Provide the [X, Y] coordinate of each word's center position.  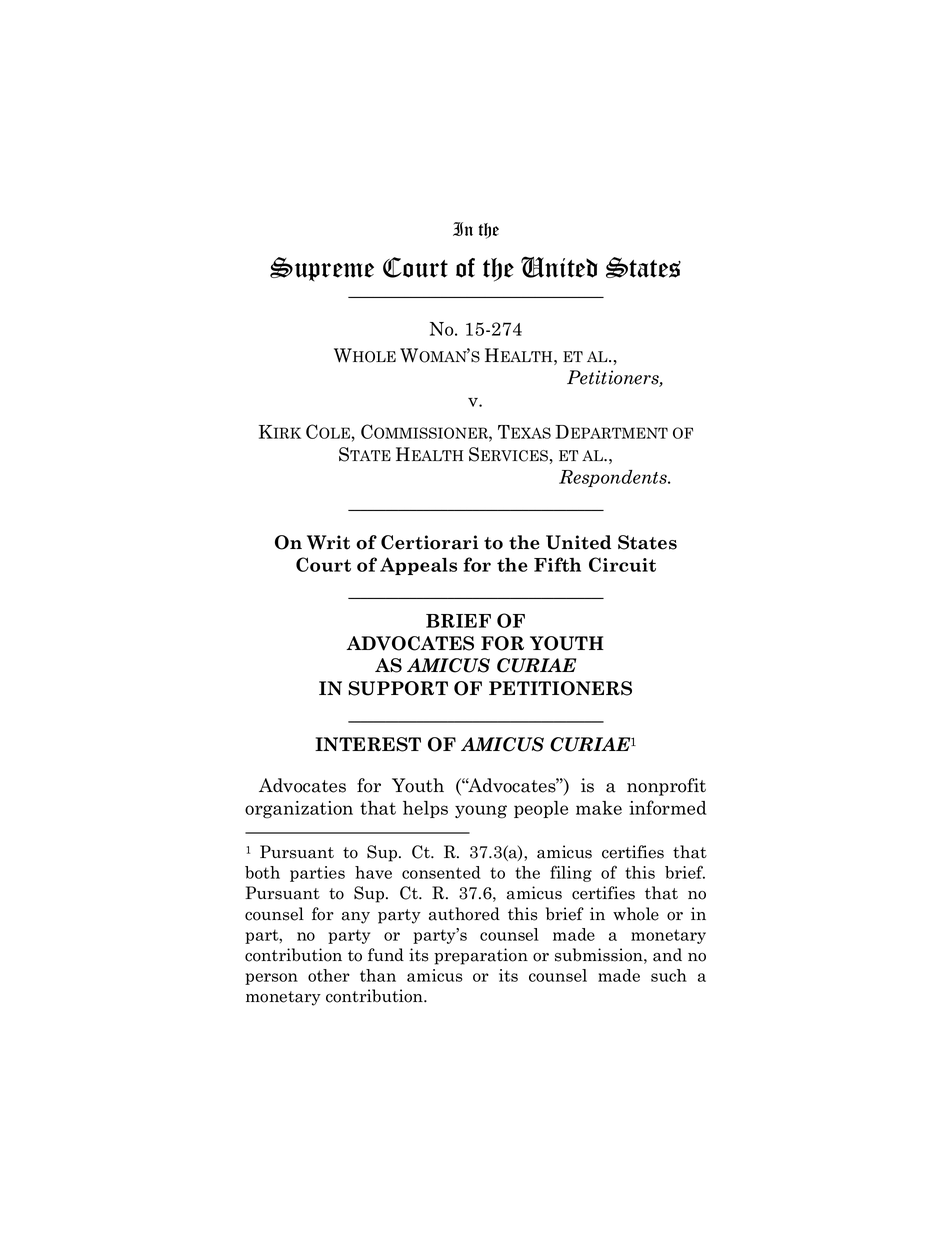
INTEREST [368, 744]
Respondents [614, 478]
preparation [481, 956]
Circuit [622, 564]
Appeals [418, 566]
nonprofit [666, 787]
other [329, 975]
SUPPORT [398, 688]
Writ [328, 542]
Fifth [557, 564]
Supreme [322, 269]
